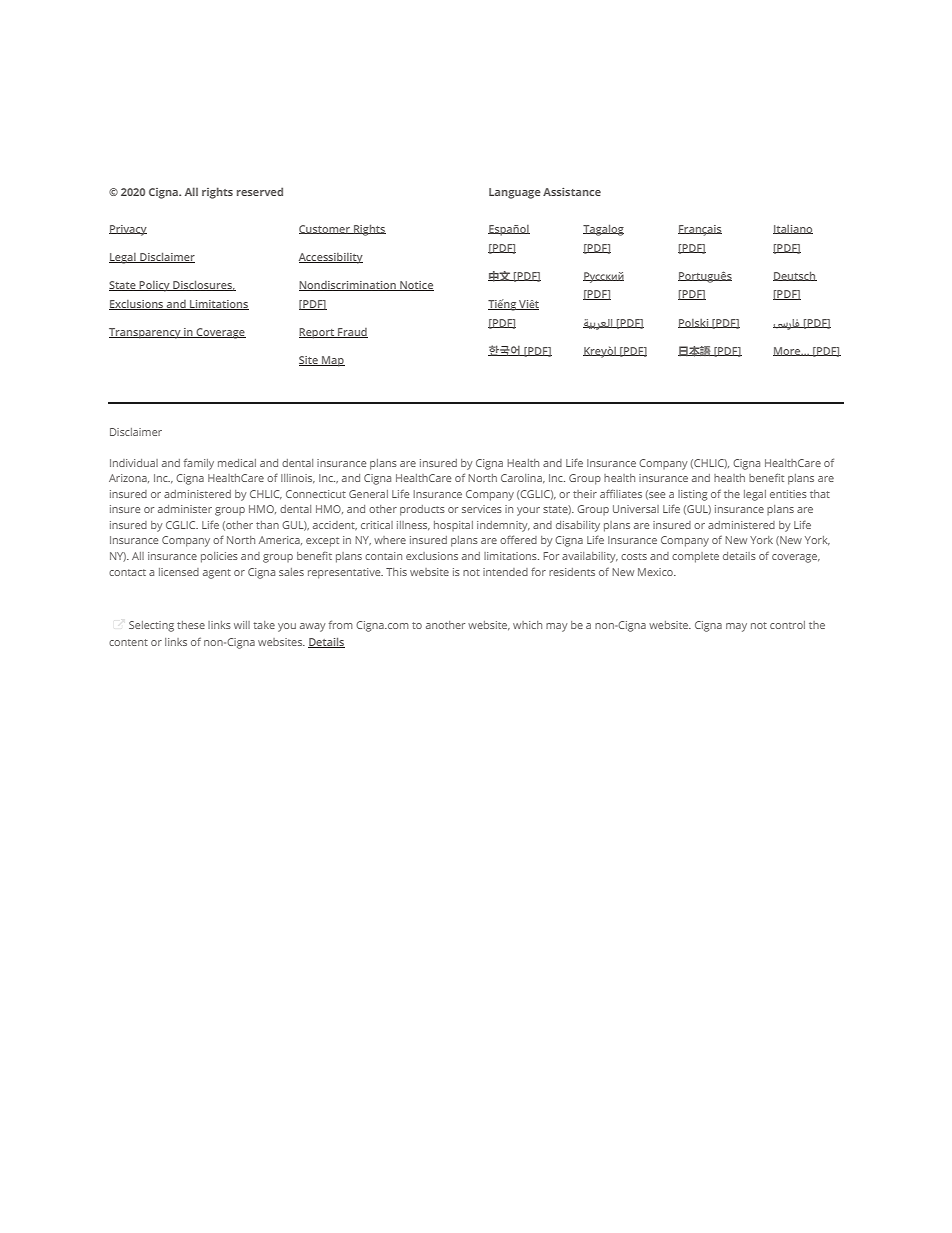 The width and height of the image is (952, 1233). Describe the element at coordinates (237, 463) in the image. I see `medical` at that location.
